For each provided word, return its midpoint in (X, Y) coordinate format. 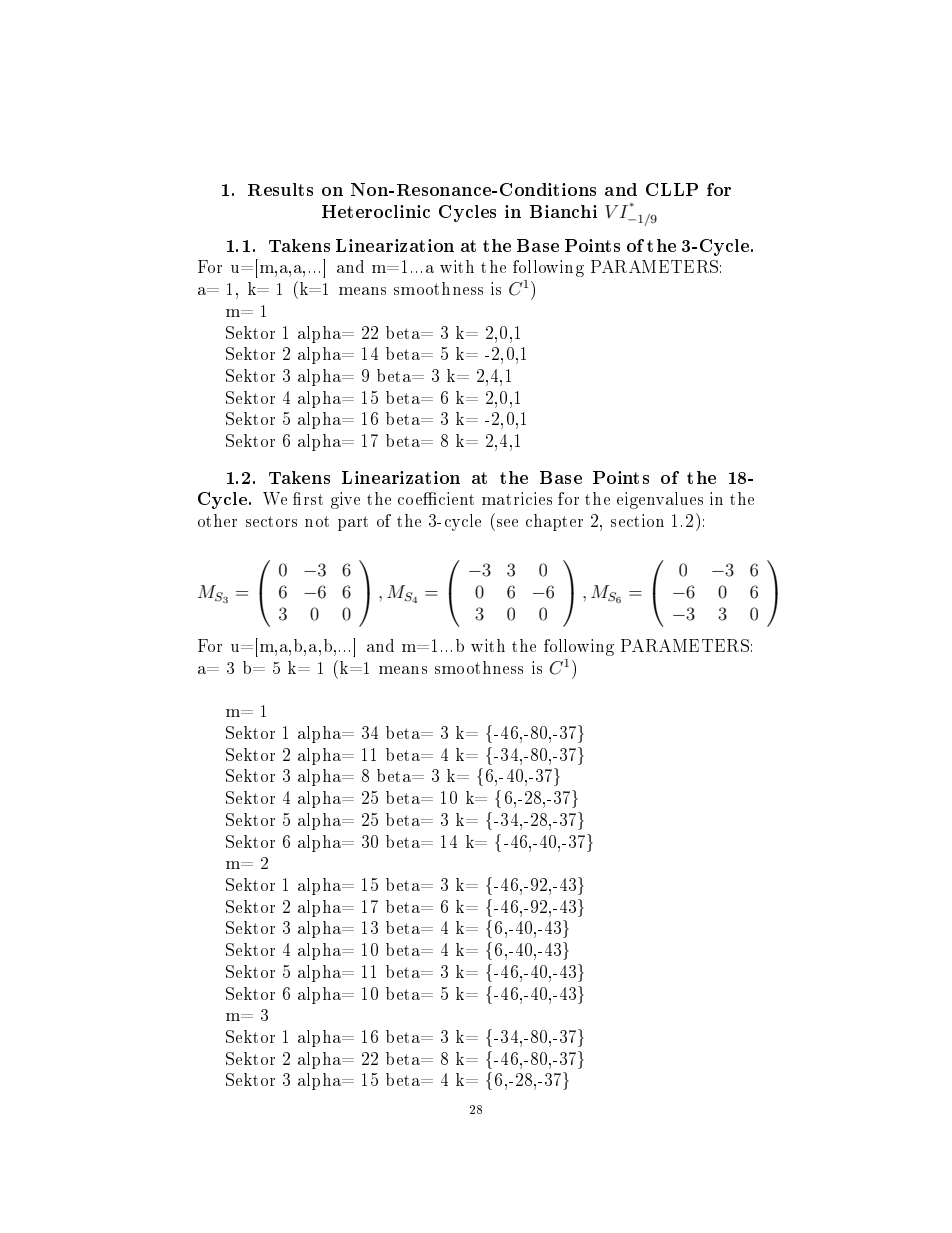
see (507, 523)
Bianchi (563, 211)
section (637, 520)
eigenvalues (660, 500)
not (317, 521)
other (217, 520)
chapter (554, 522)
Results (280, 189)
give (345, 500)
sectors (271, 521)
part (353, 523)
